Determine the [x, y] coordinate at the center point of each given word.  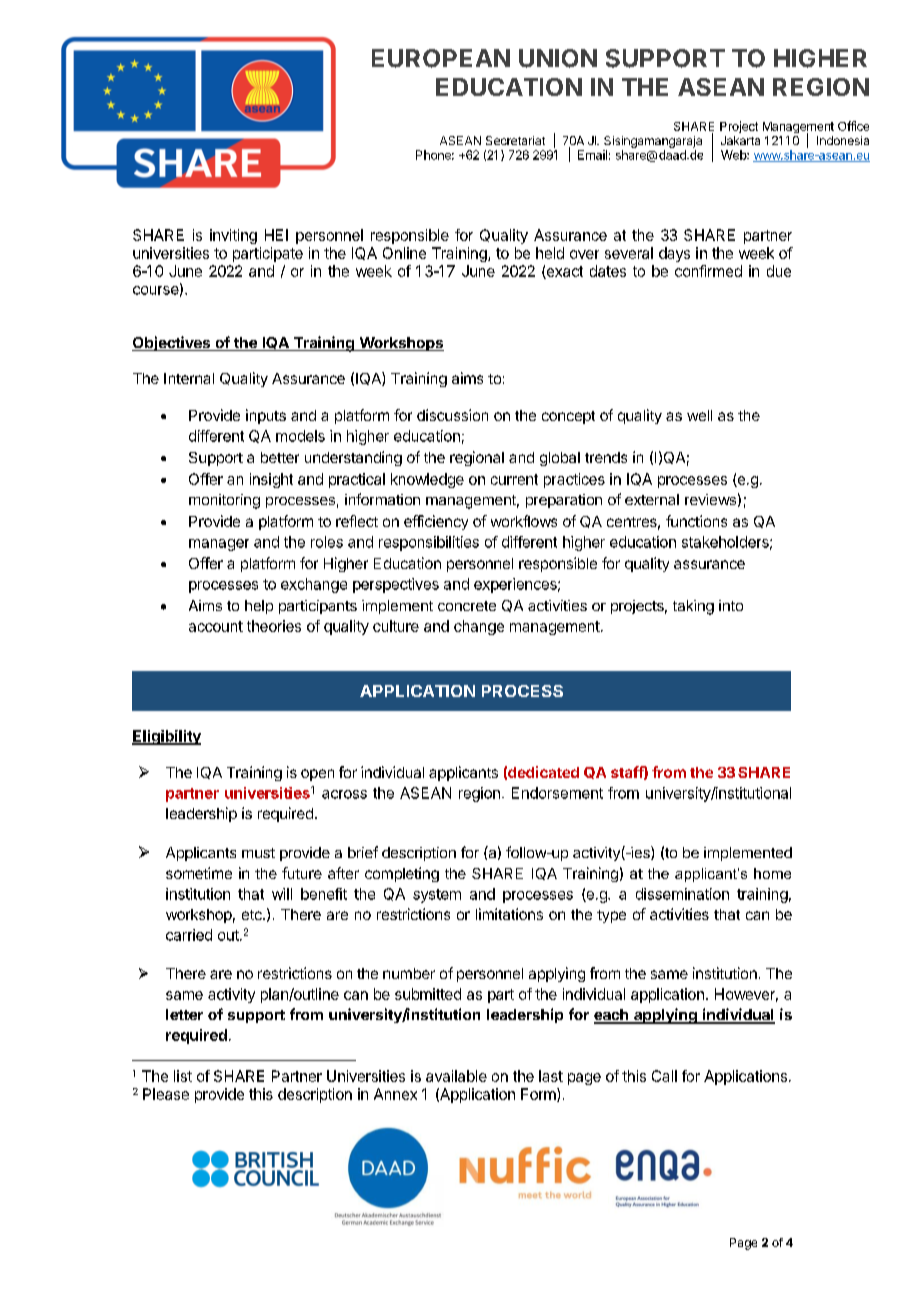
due [779, 271]
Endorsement [557, 793]
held [550, 253]
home [772, 873]
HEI [276, 235]
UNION [558, 58]
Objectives [172, 343]
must [258, 853]
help [259, 607]
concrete [467, 606]
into [731, 605]
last [551, 1076]
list [183, 1076]
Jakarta [740, 140]
